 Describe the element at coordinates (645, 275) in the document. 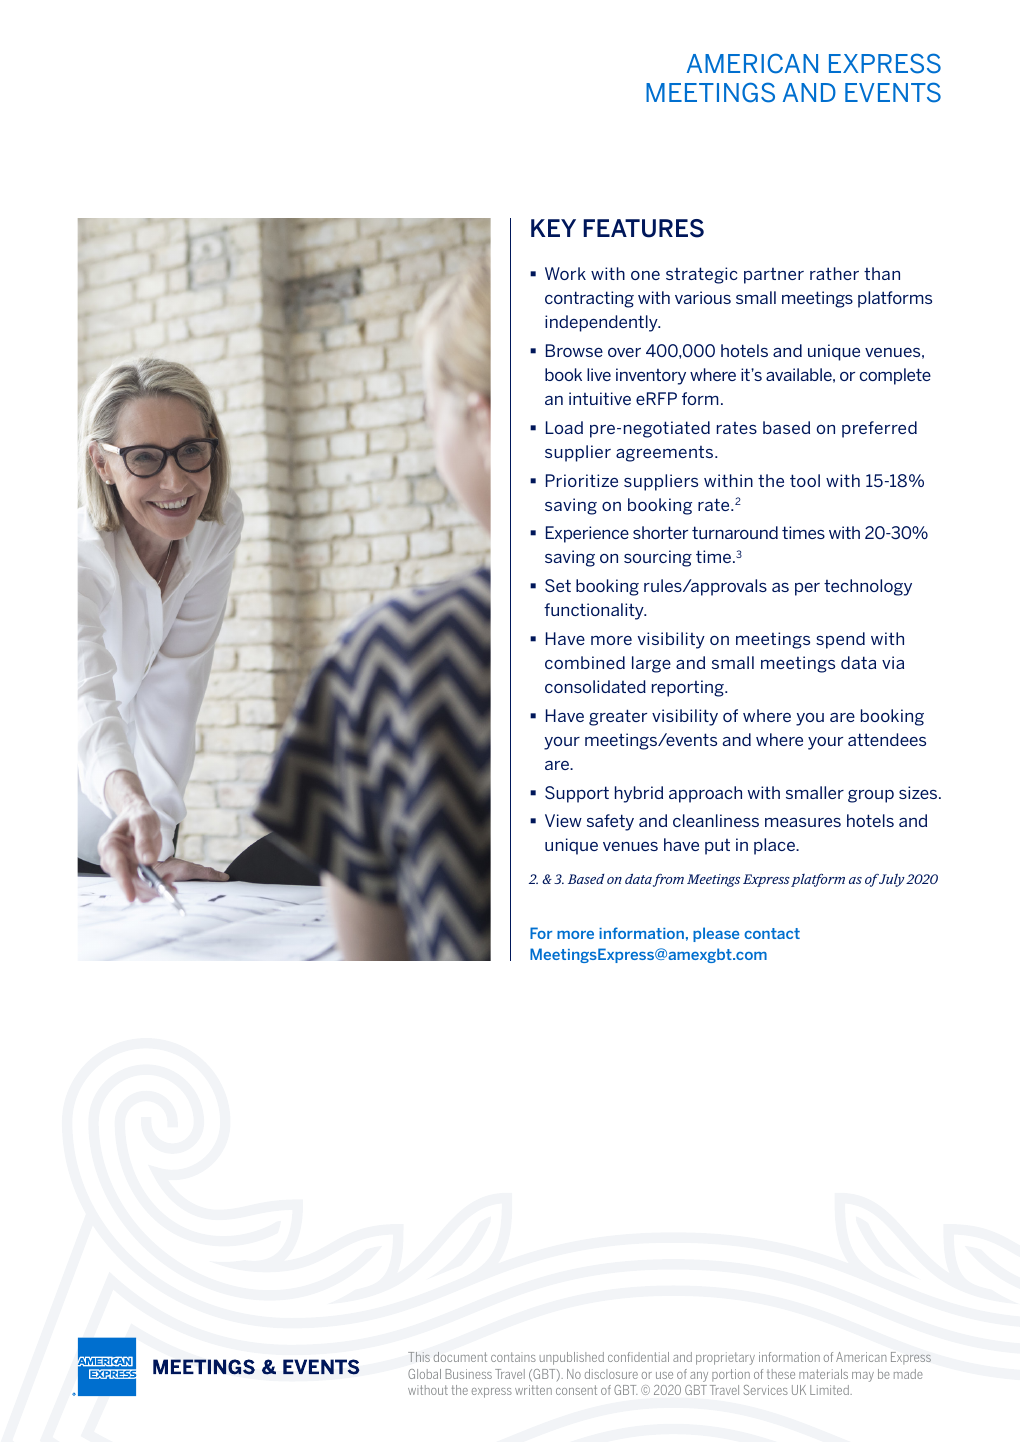

I see `one` at that location.
